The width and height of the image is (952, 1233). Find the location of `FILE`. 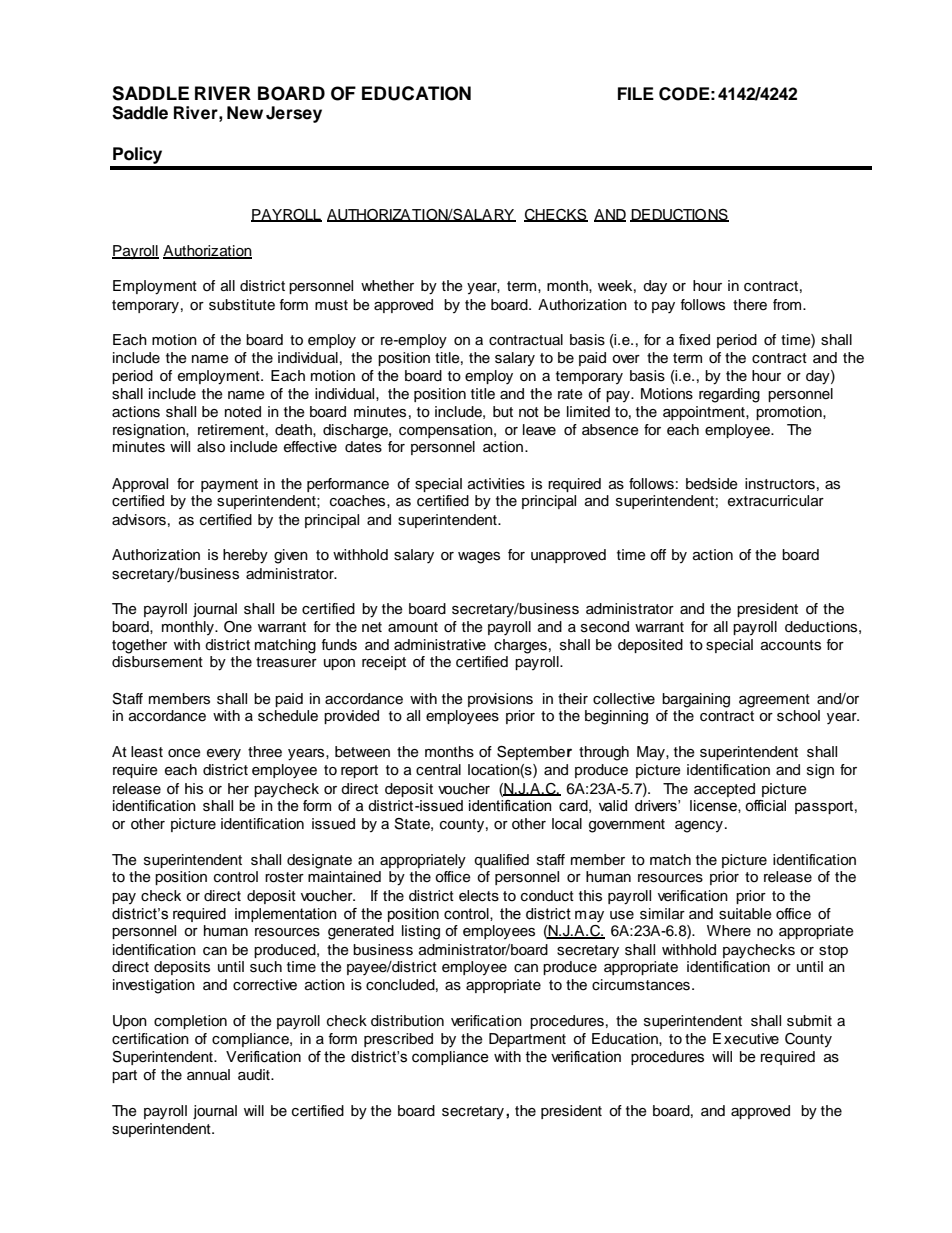

FILE is located at coordinates (636, 93).
